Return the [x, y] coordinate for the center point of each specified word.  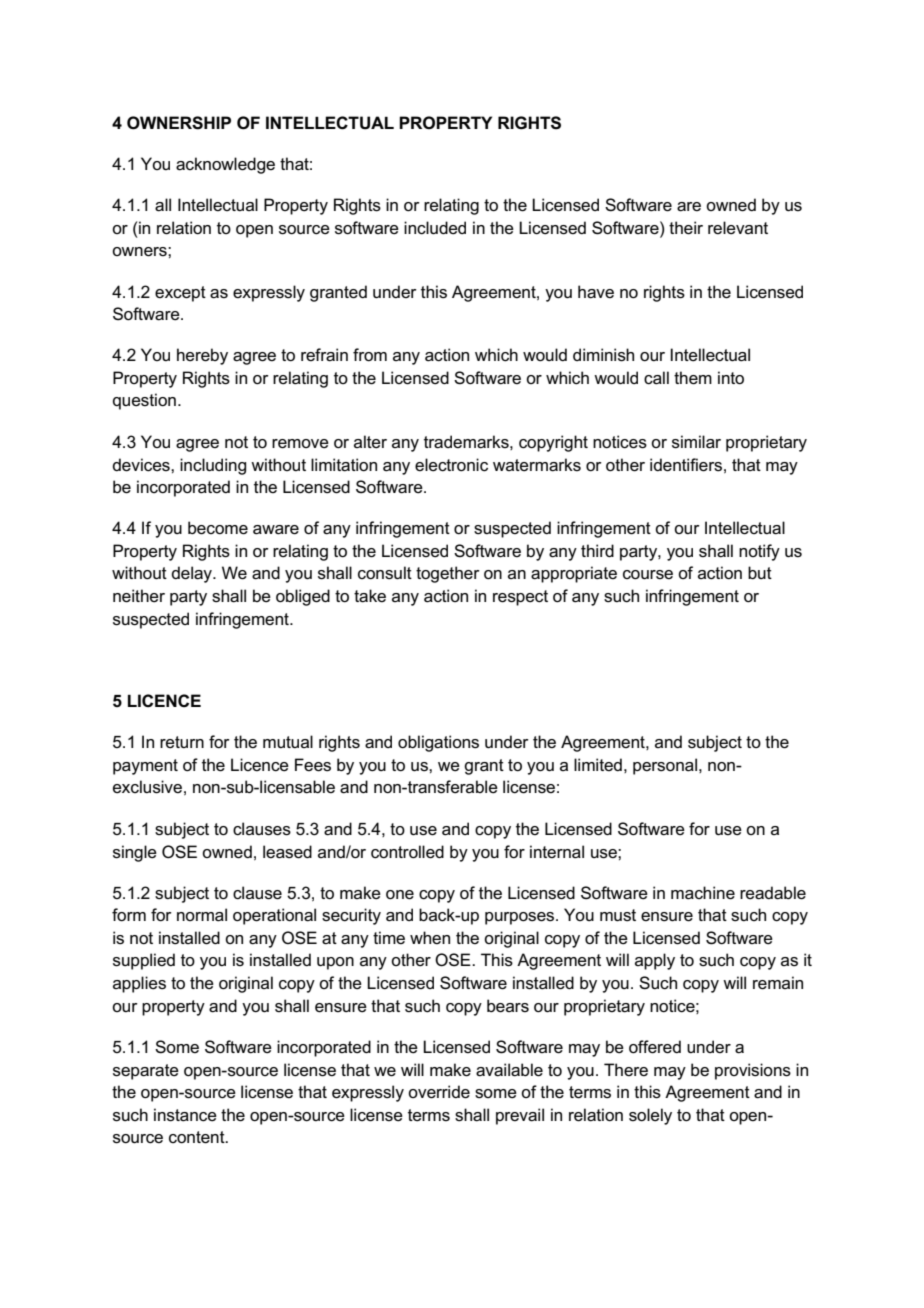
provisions [753, 1071]
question [144, 401]
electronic [451, 465]
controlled [407, 852]
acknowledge [225, 165]
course [648, 575]
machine [703, 893]
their [686, 228]
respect [520, 598]
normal [202, 915]
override [439, 1092]
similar [696, 442]
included [435, 228]
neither [139, 596]
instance [185, 1115]
